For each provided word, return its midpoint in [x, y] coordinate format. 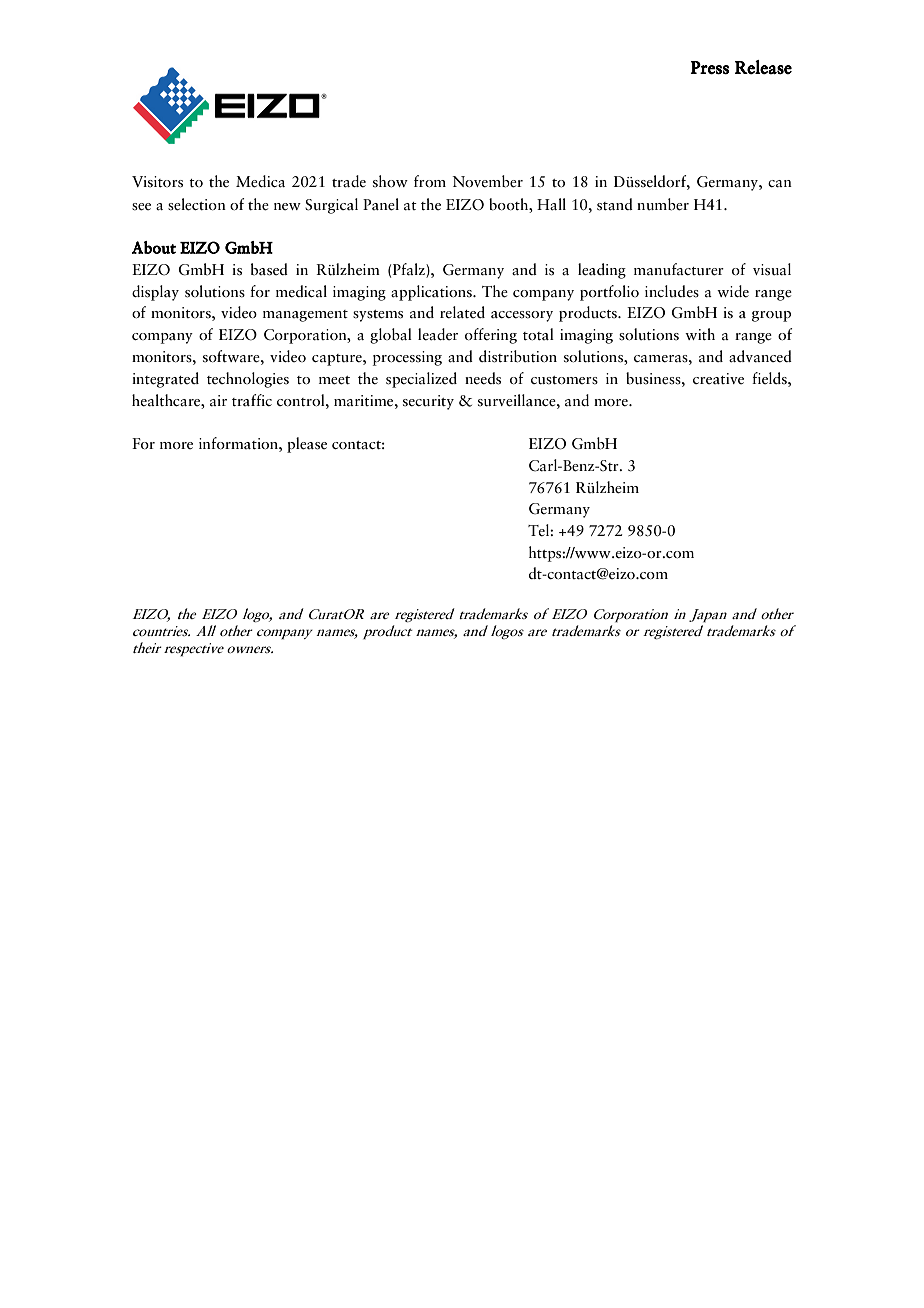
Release [763, 67]
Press [709, 67]
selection [197, 204]
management [305, 316]
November [487, 181]
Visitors [157, 182]
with [700, 334]
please [307, 445]
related [462, 312]
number [663, 204]
